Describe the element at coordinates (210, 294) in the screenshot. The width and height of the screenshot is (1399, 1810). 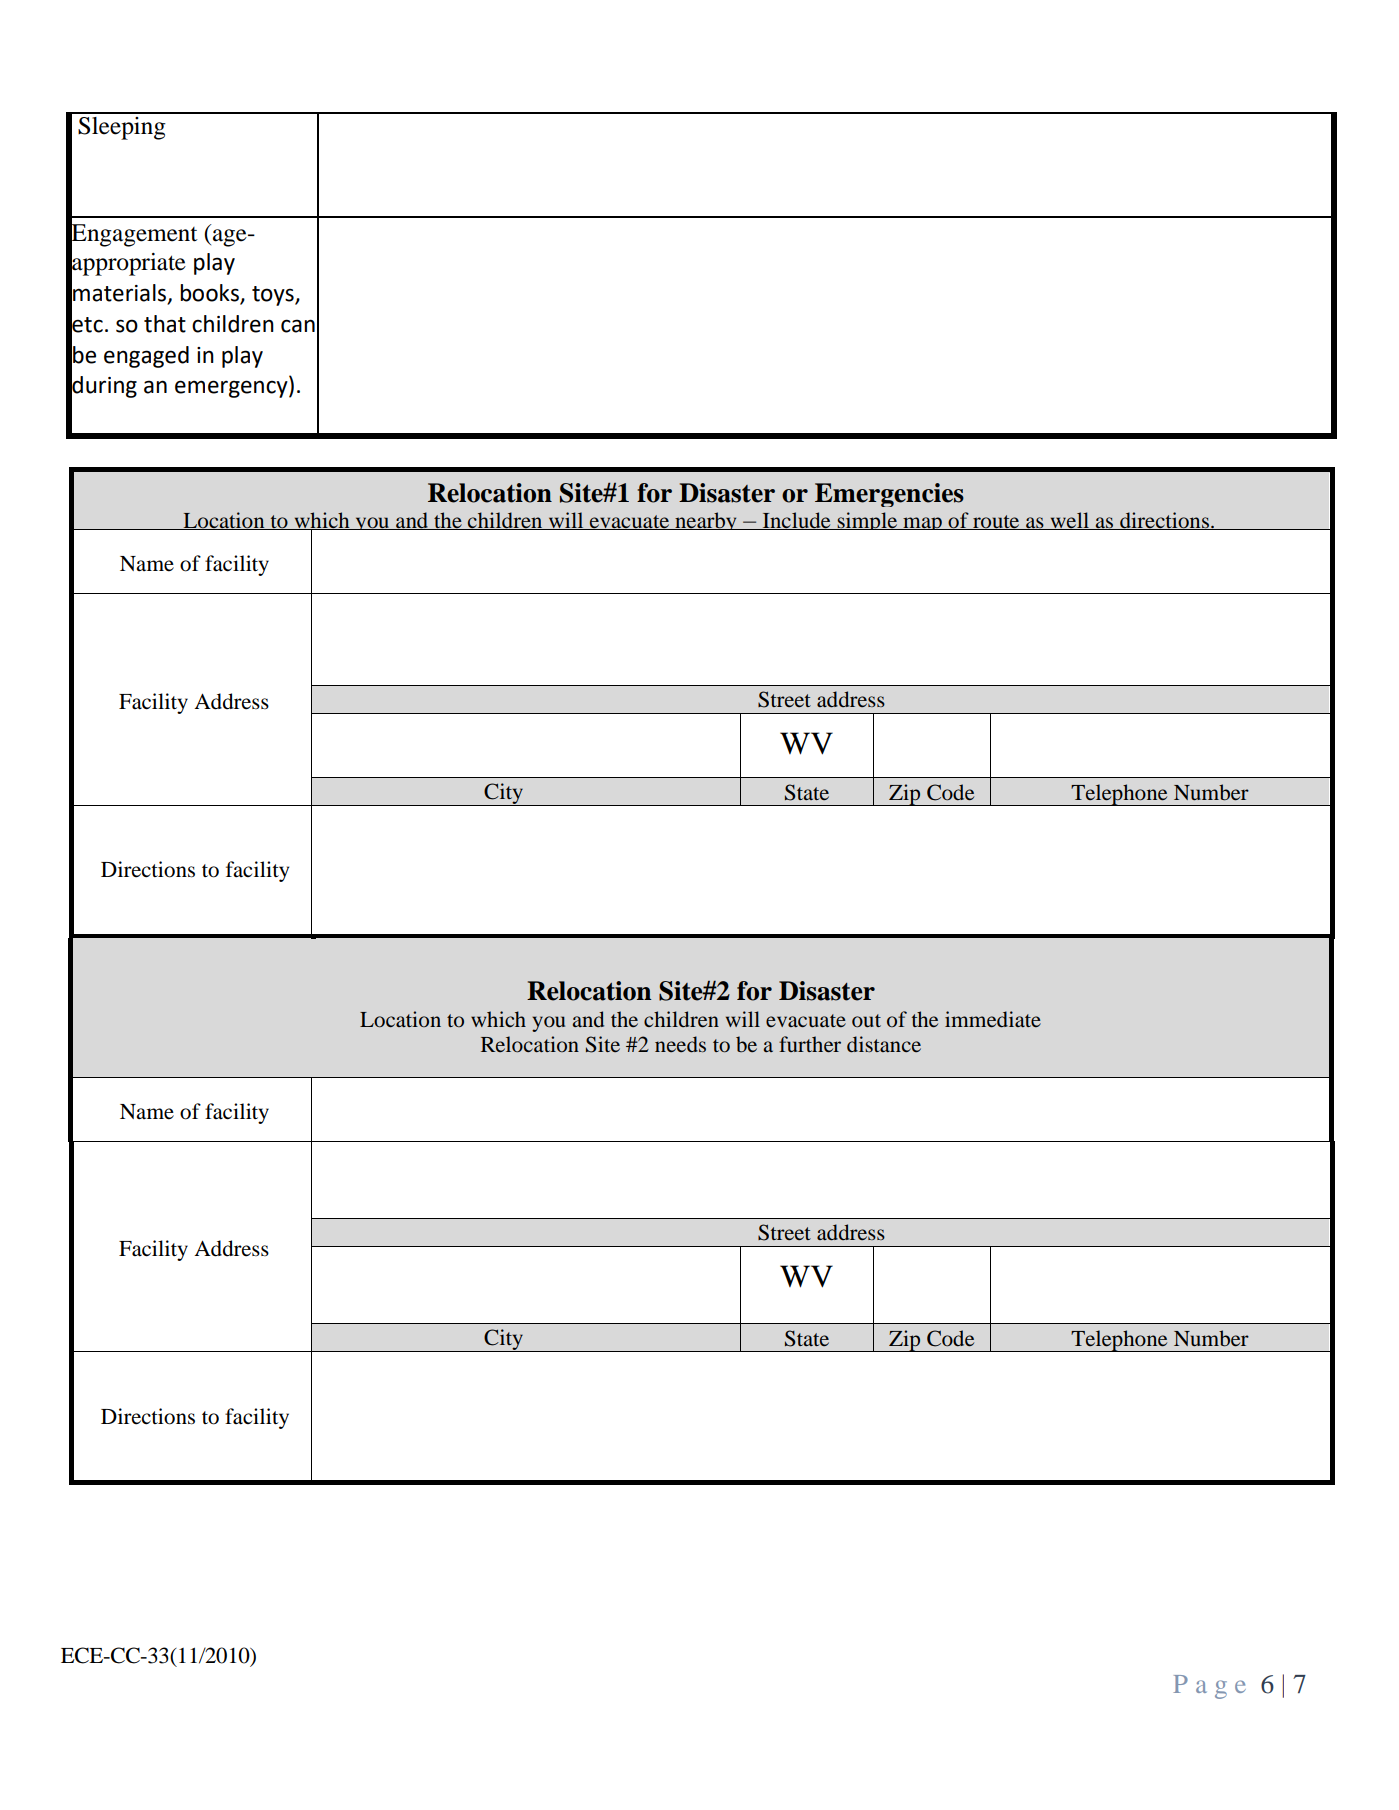
I see `books` at that location.
